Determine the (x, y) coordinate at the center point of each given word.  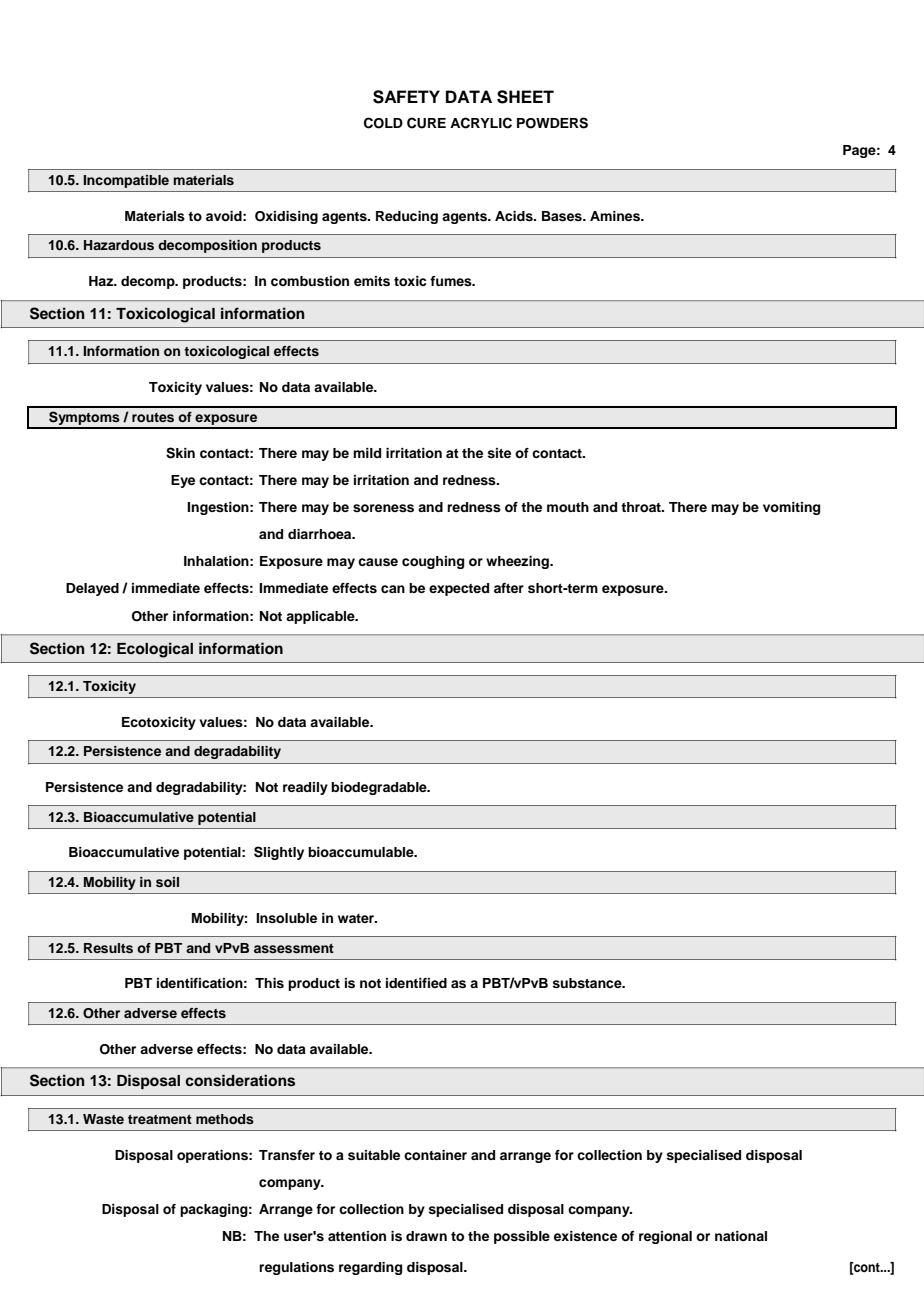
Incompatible (126, 181)
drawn (426, 1236)
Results (108, 948)
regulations (296, 1268)
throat (642, 507)
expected (459, 589)
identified (416, 983)
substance (588, 983)
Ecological (155, 650)
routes (153, 417)
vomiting (791, 508)
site (499, 453)
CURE (426, 123)
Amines (616, 216)
